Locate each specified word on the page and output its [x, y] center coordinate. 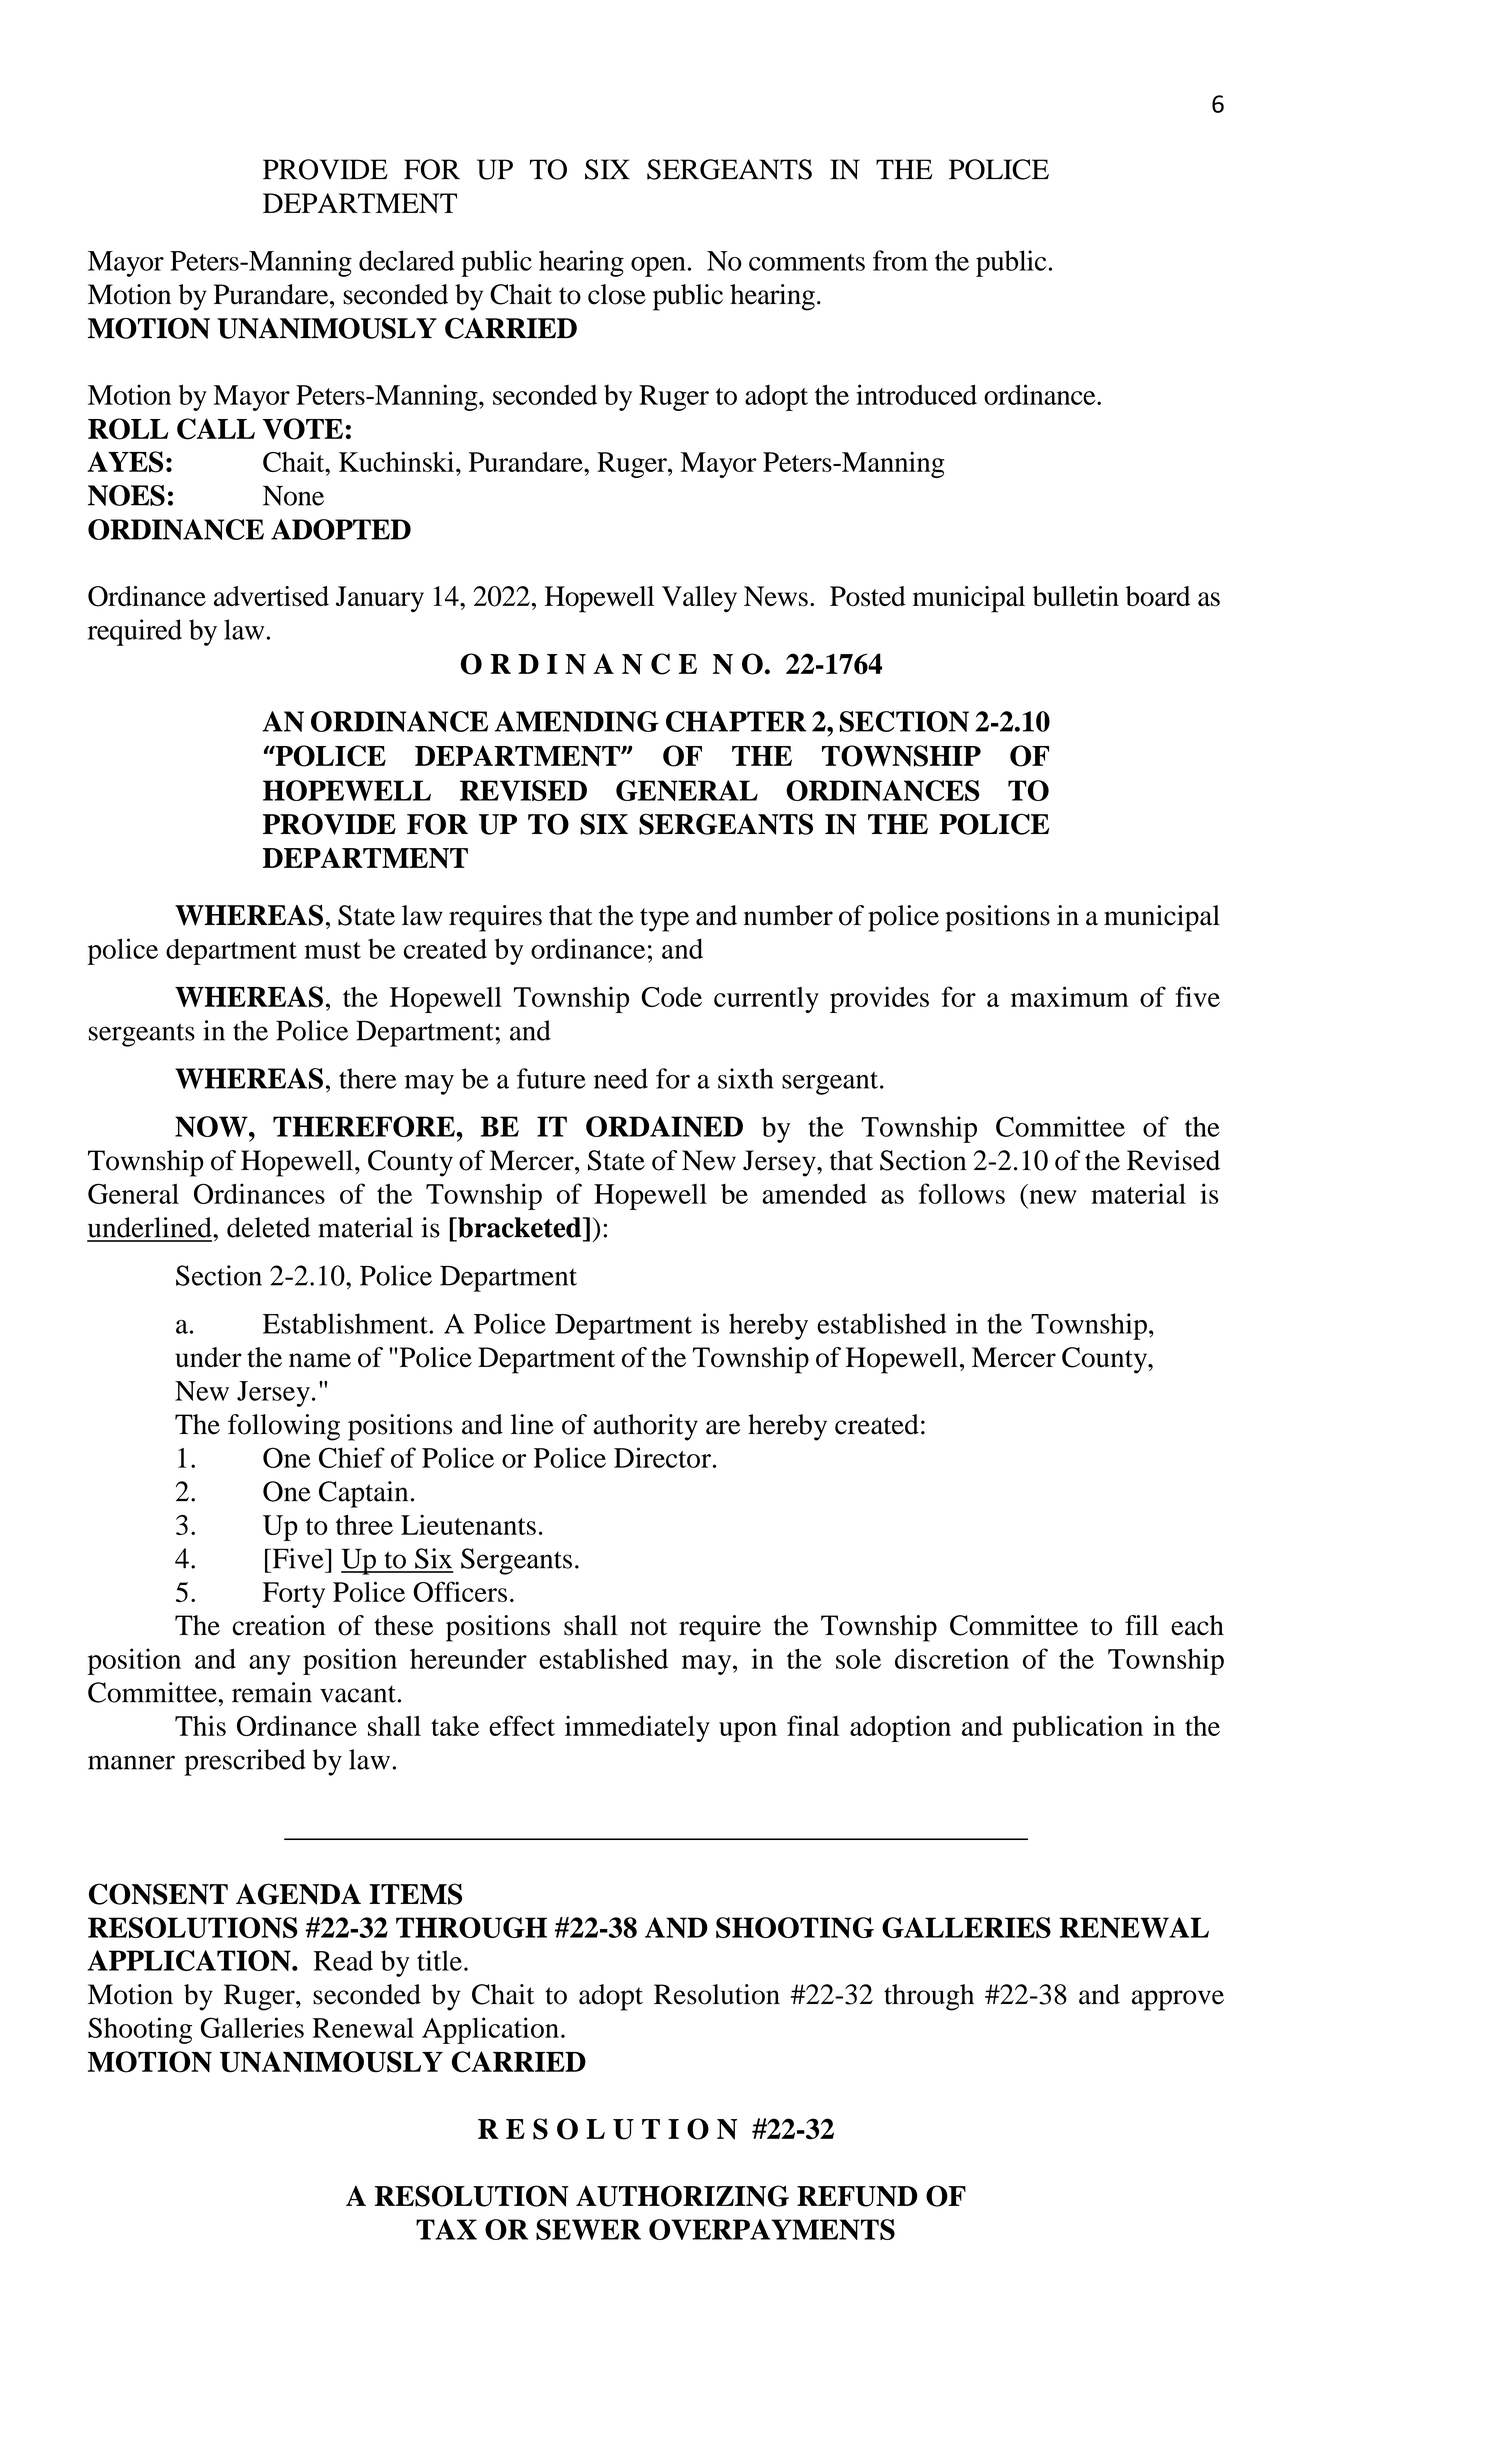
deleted [268, 1227]
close [617, 294]
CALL [216, 429]
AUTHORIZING [682, 2196]
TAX [446, 2229]
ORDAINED [664, 1126]
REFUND [857, 2196]
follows [962, 1193]
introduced [916, 394]
